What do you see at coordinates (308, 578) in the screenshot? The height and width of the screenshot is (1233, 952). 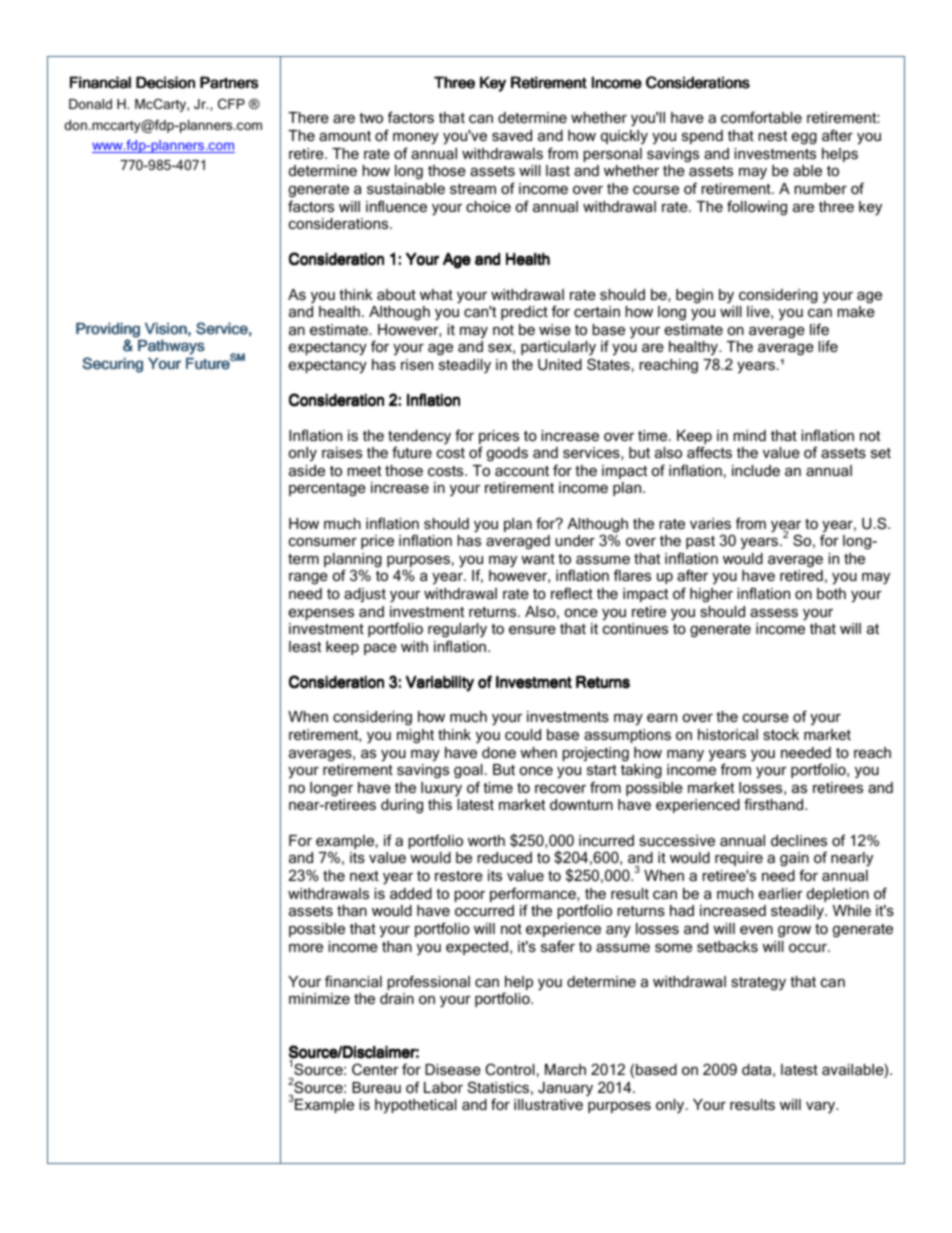 I see `range` at bounding box center [308, 578].
